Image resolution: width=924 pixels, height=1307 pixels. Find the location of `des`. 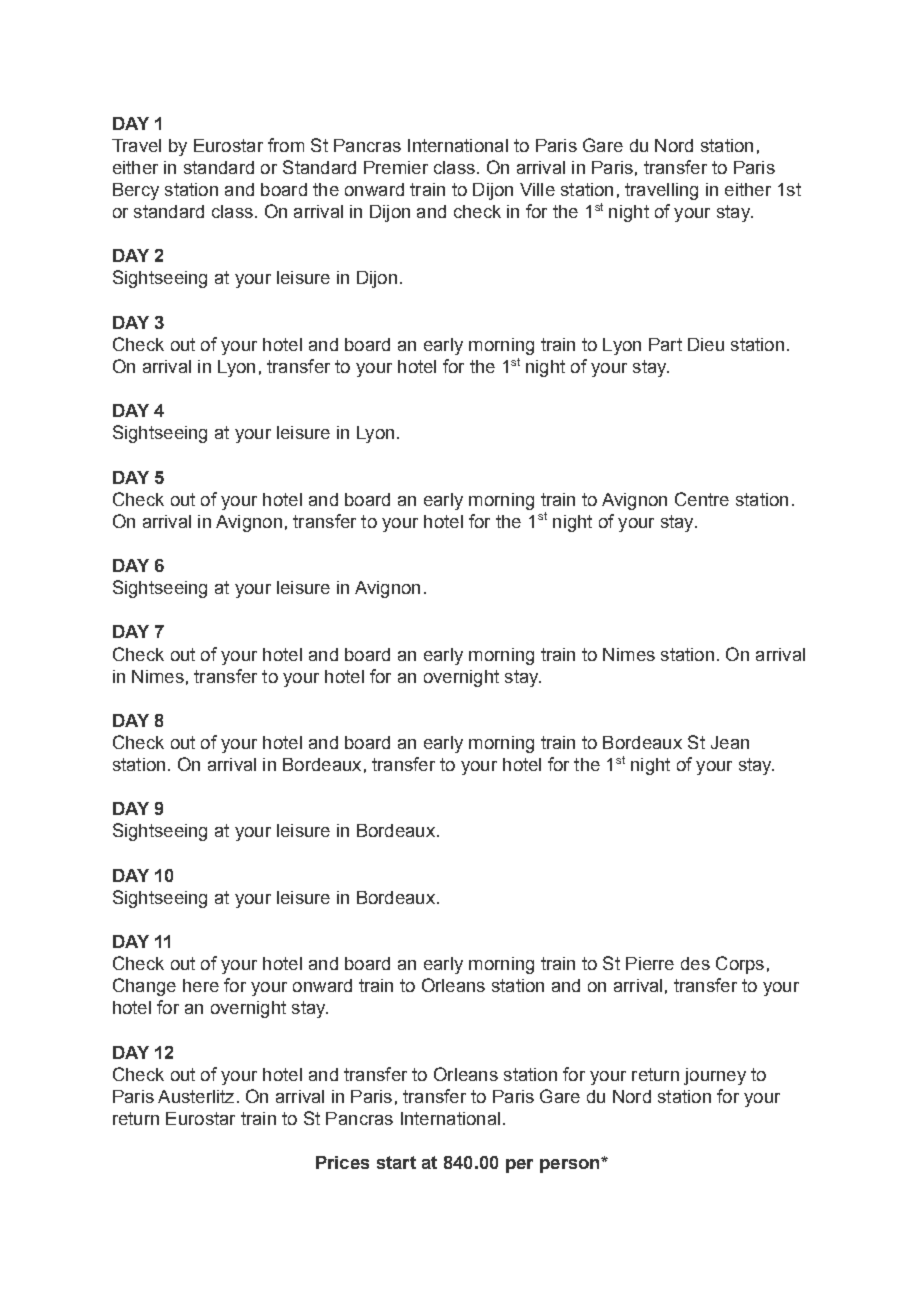

des is located at coordinates (695, 963).
